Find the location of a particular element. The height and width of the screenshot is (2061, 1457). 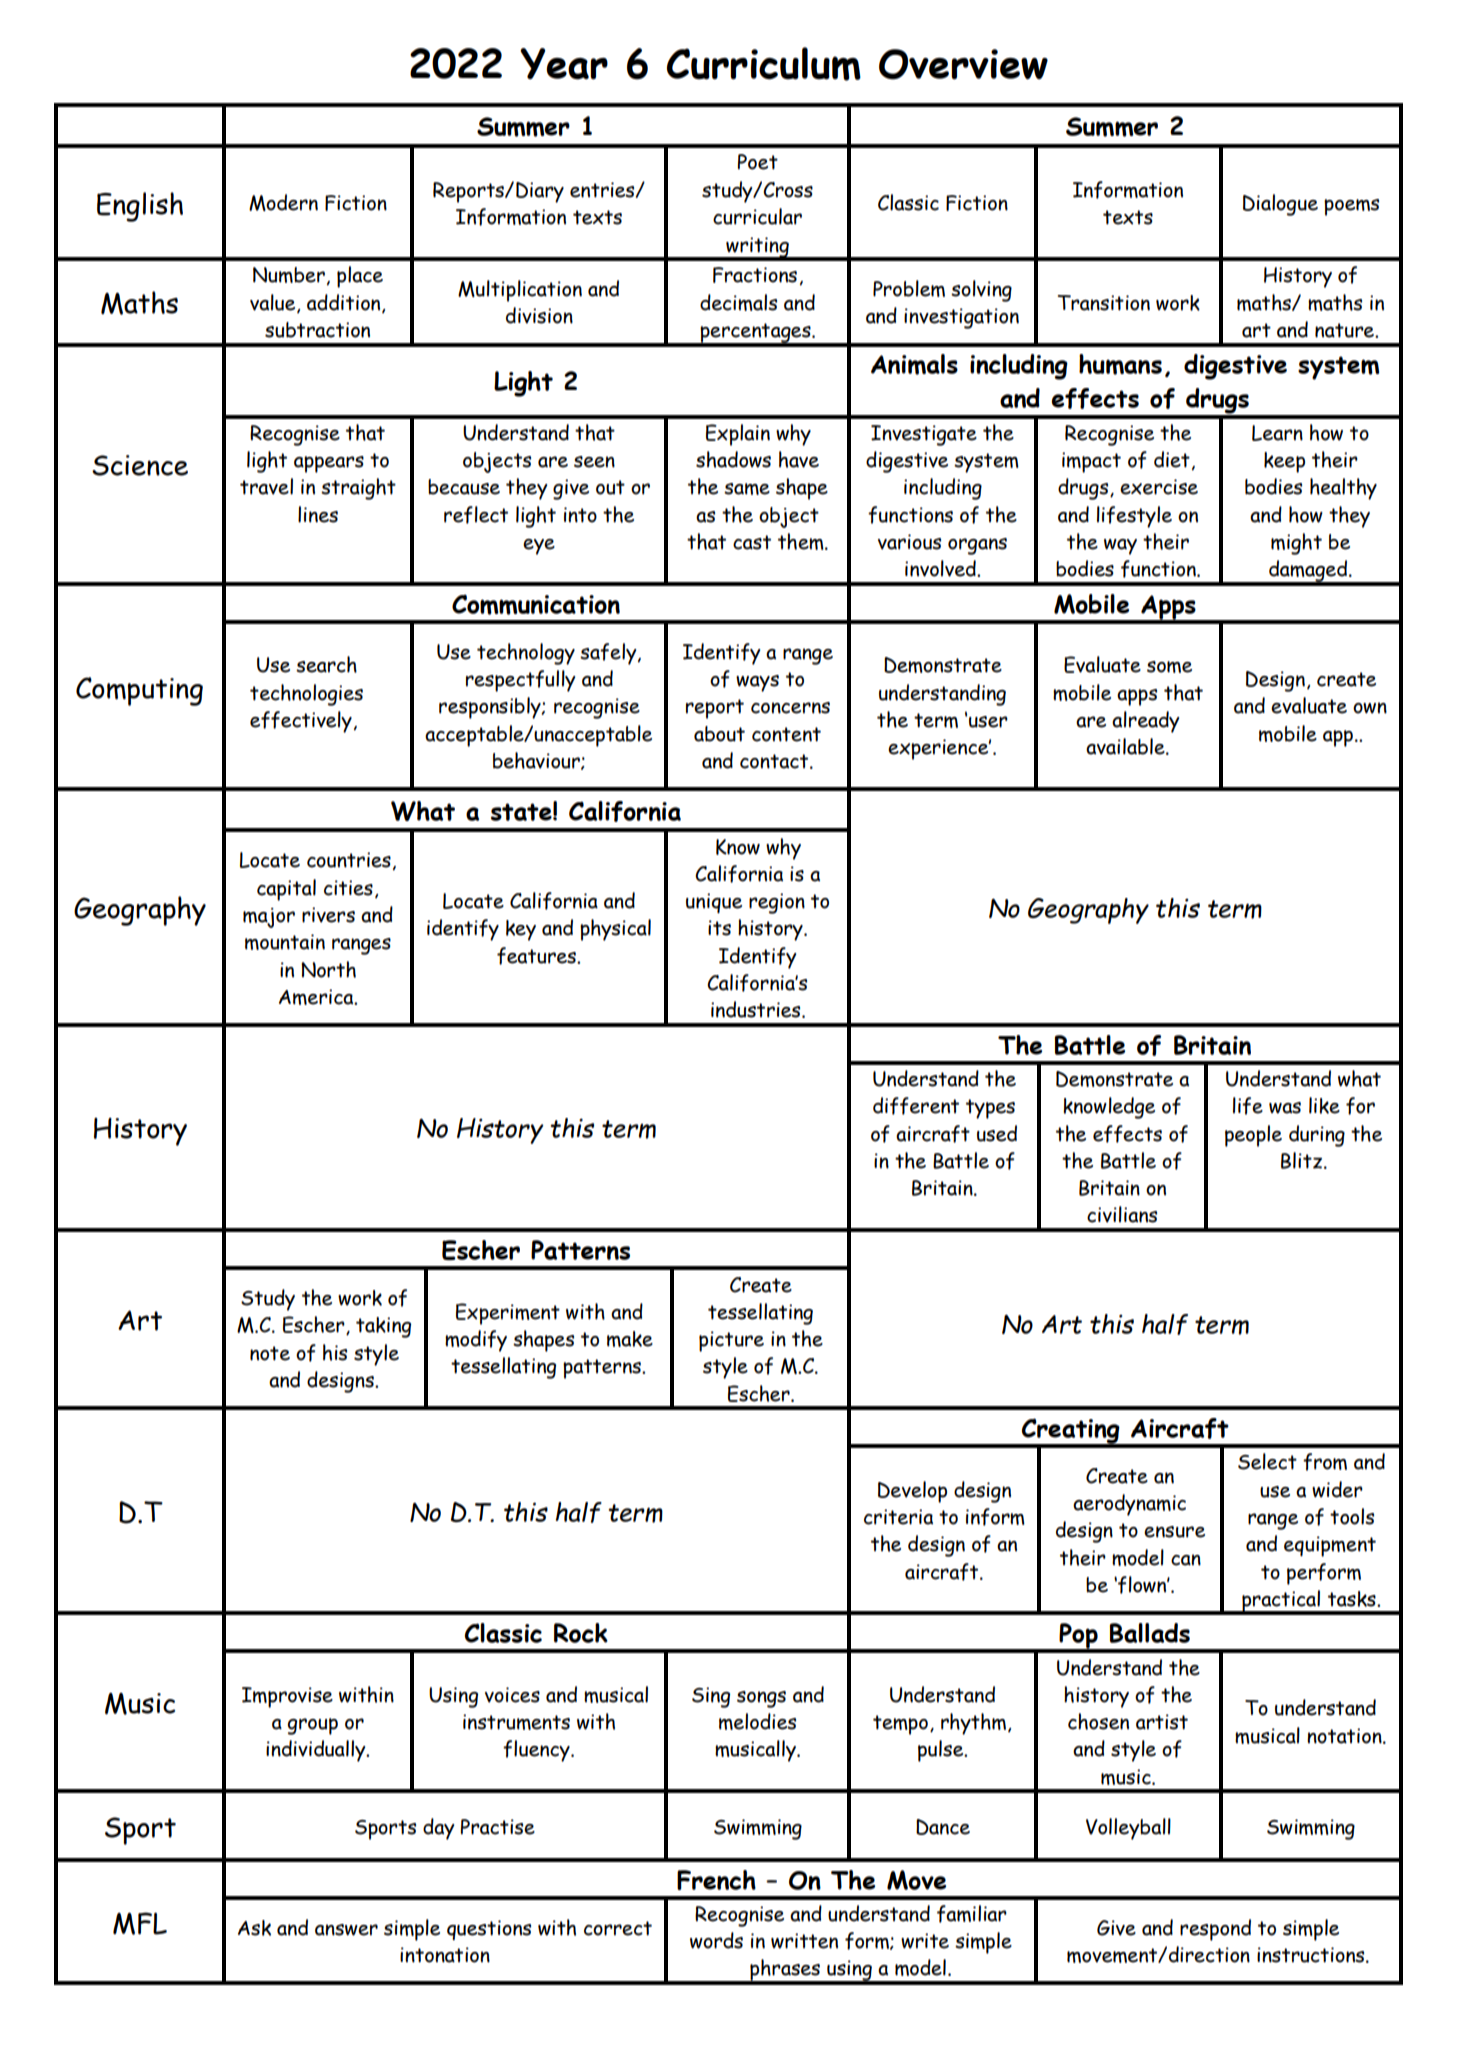

was is located at coordinates (1285, 1108).
